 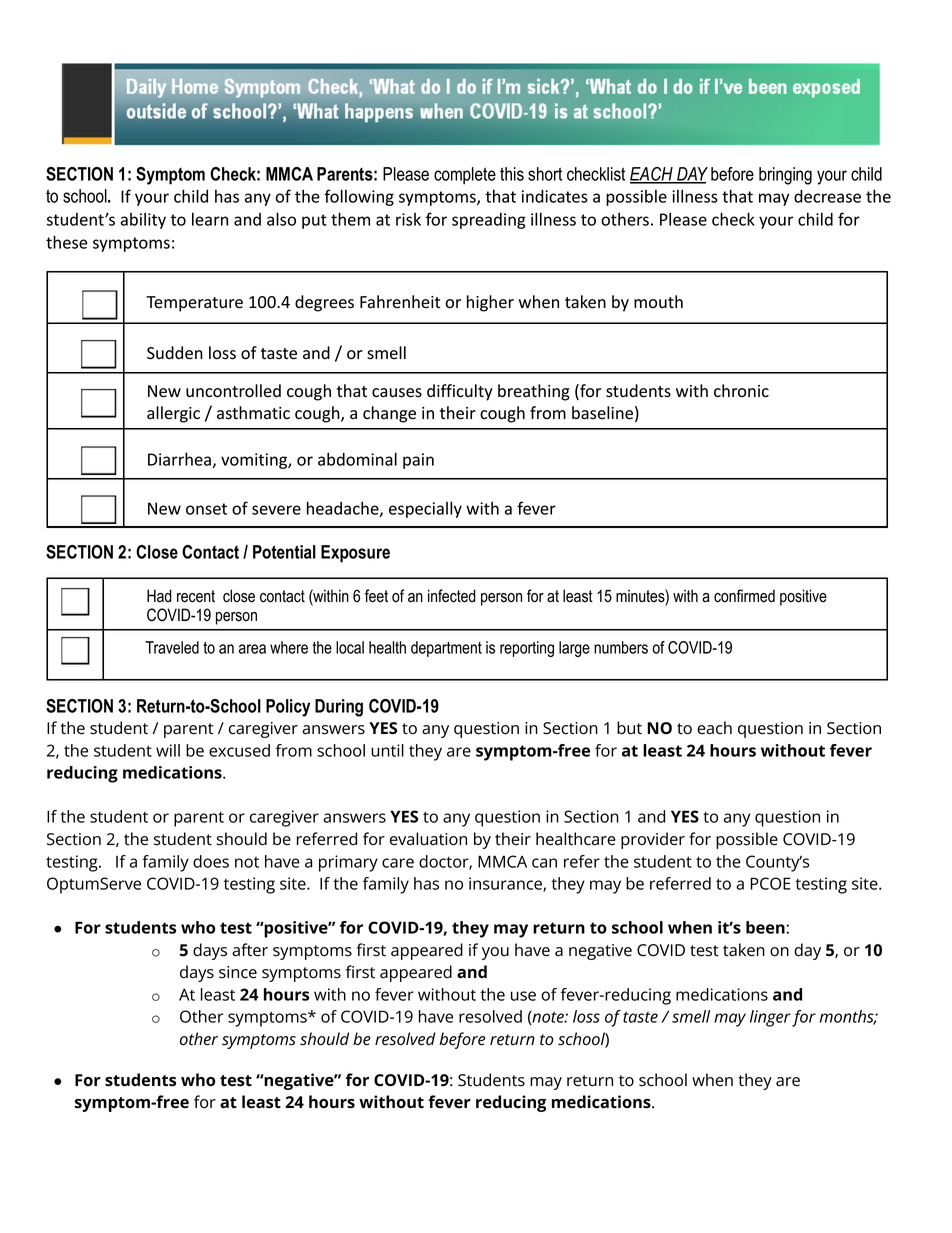 What do you see at coordinates (506, 884) in the image?
I see `insurance` at bounding box center [506, 884].
